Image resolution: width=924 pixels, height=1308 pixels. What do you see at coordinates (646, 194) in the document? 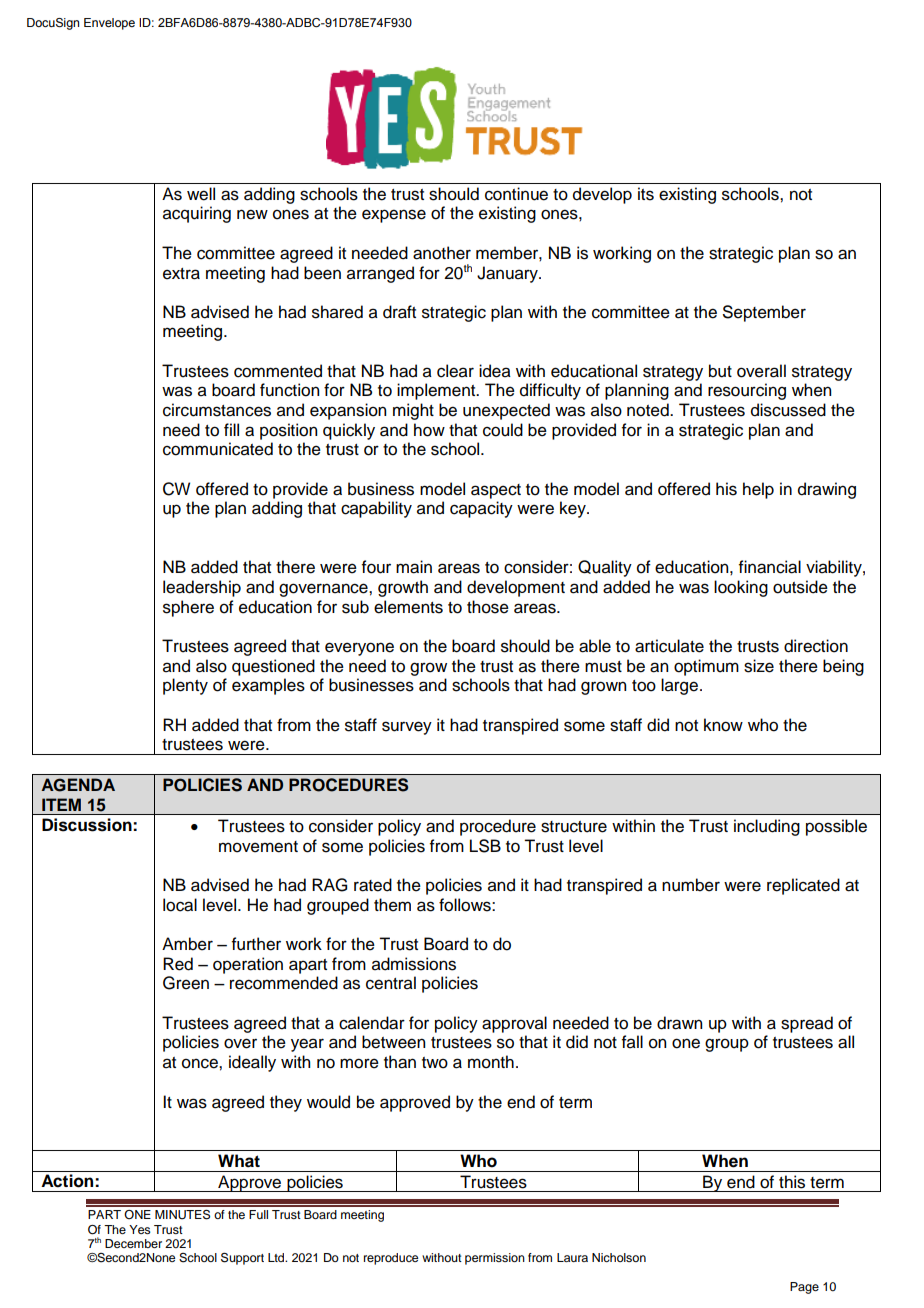
I see `its` at bounding box center [646, 194].
